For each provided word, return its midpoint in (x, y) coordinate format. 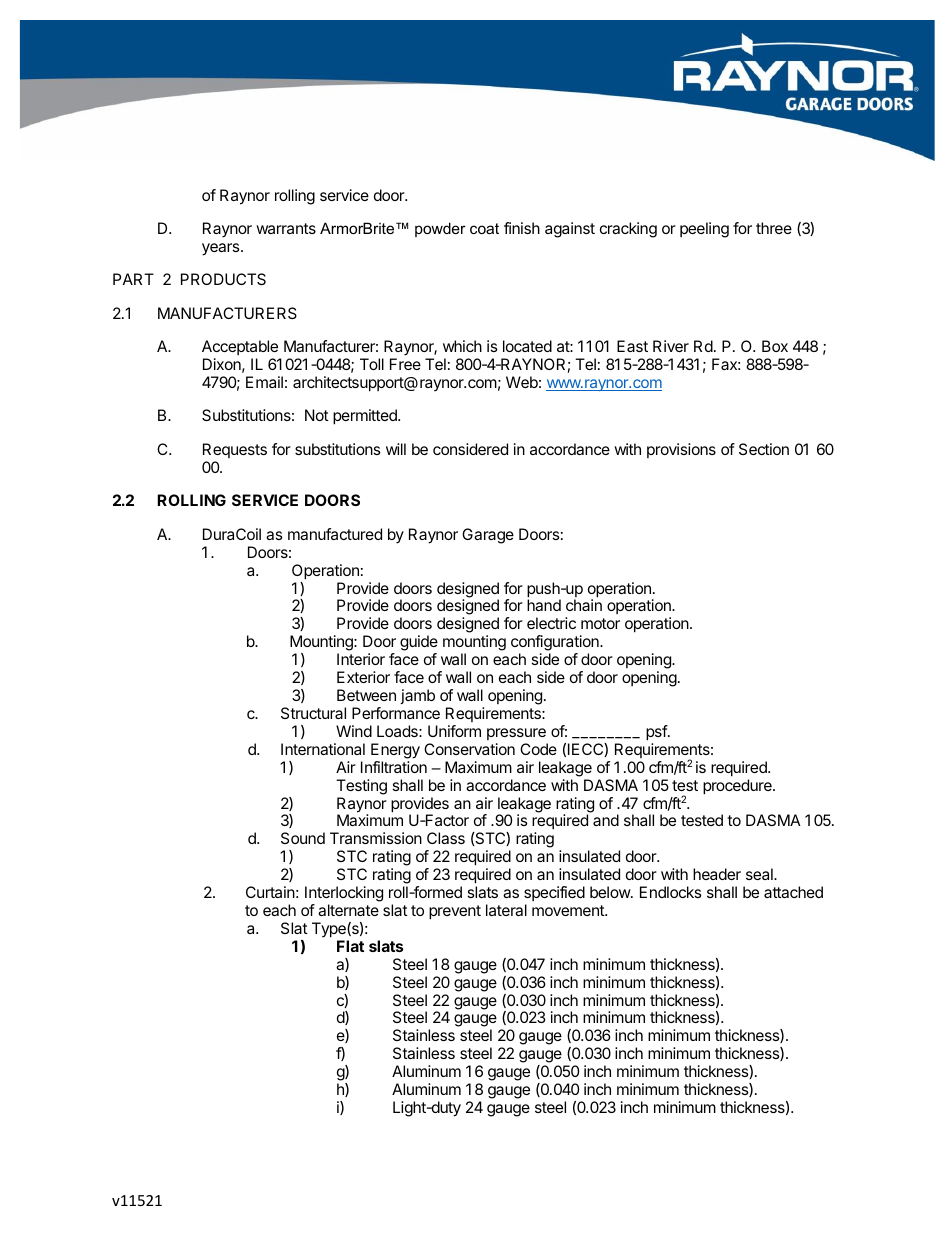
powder (440, 229)
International (323, 749)
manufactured (335, 534)
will (396, 449)
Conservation (469, 749)
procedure (738, 787)
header (717, 874)
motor (600, 623)
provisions (681, 450)
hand (544, 605)
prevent (455, 912)
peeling (704, 230)
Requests (235, 450)
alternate (348, 910)
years (222, 249)
